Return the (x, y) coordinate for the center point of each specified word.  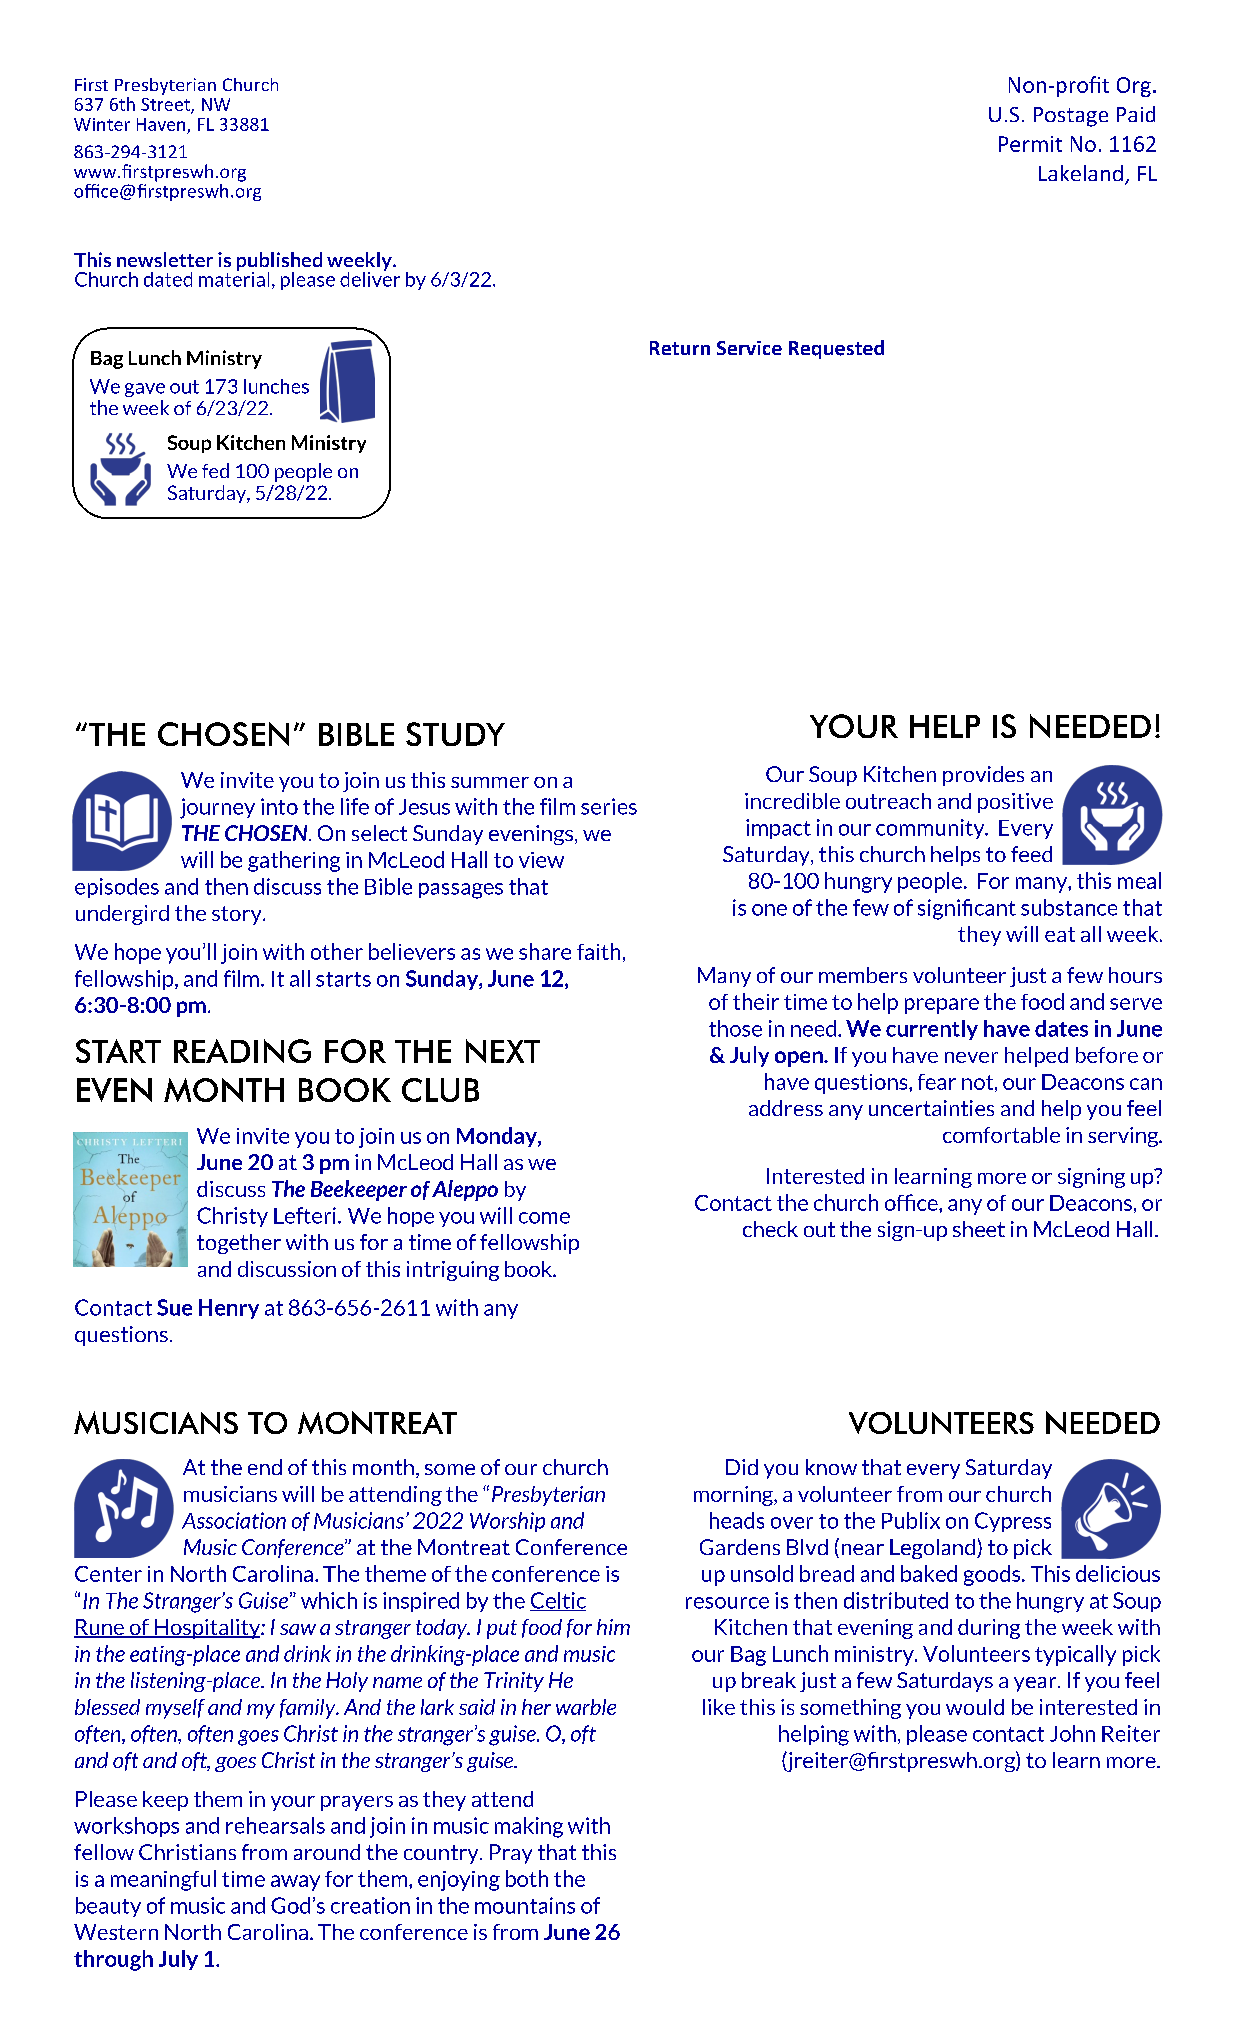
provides (983, 776)
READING (242, 1051)
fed (215, 470)
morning (734, 1496)
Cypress (1013, 1522)
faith (598, 951)
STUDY (455, 734)
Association (234, 1520)
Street (166, 105)
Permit (1030, 144)
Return (680, 348)
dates (1061, 1028)
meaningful (163, 1880)
